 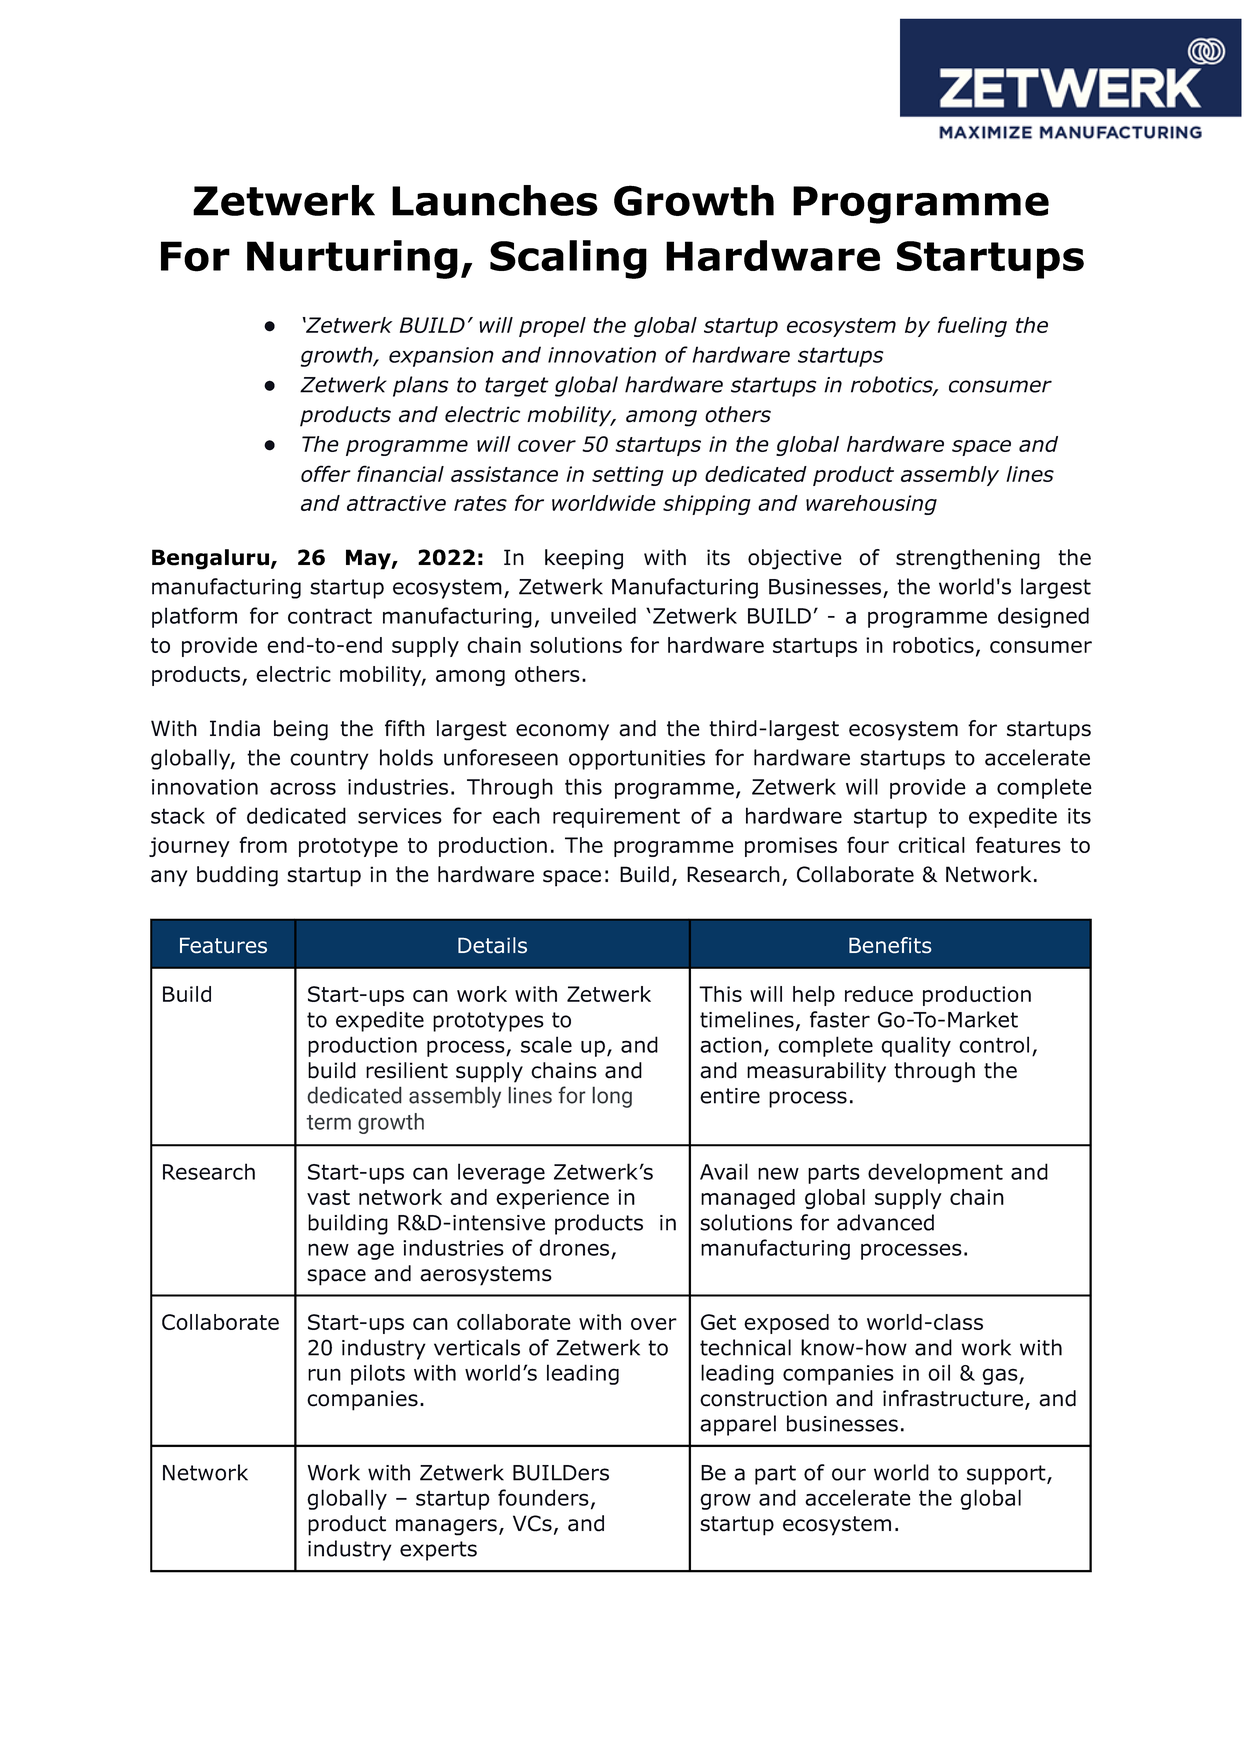 I want to click on Scaling, so click(x=568, y=259).
